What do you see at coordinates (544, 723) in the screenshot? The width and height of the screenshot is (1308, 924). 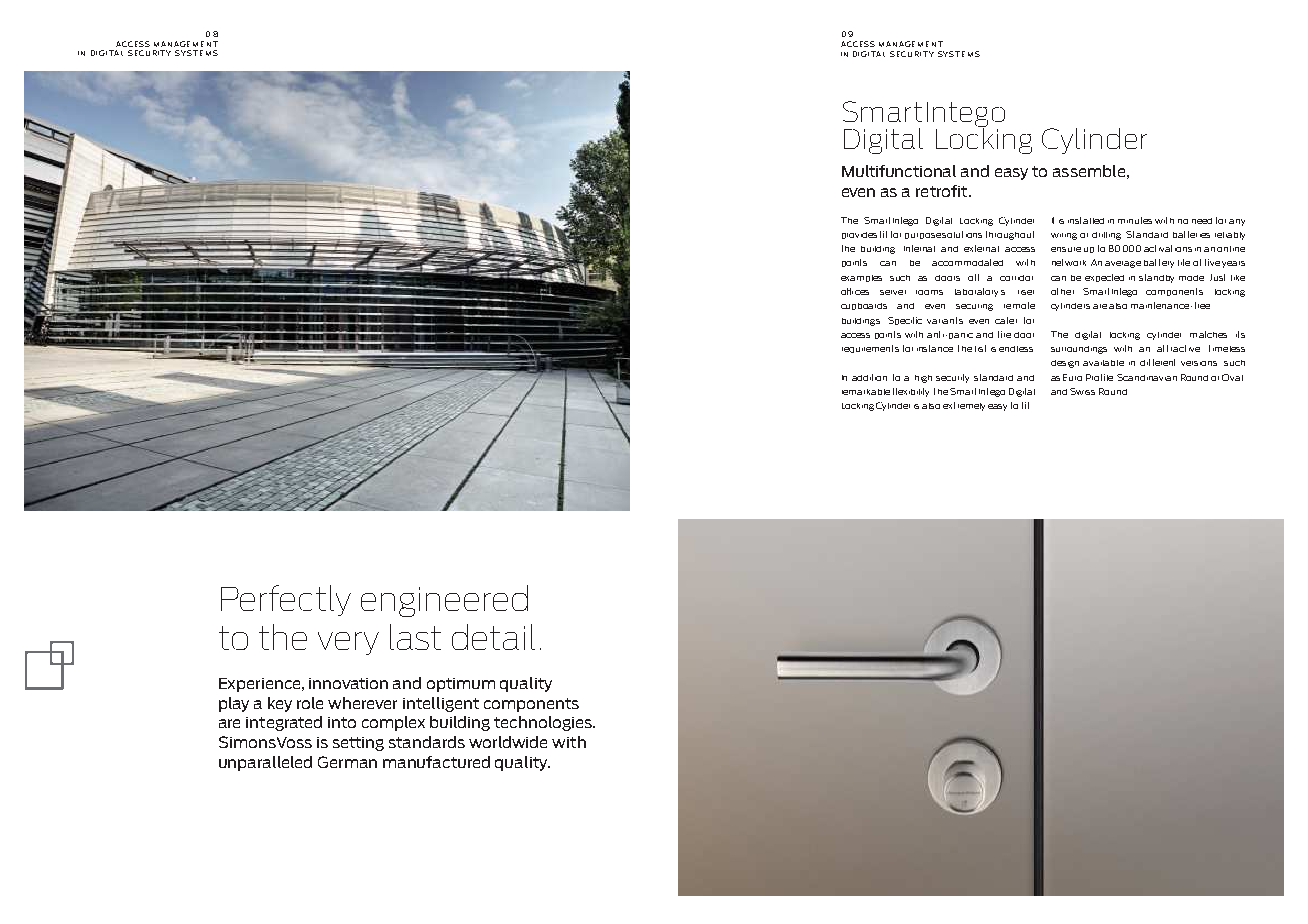 I see `technologies` at bounding box center [544, 723].
